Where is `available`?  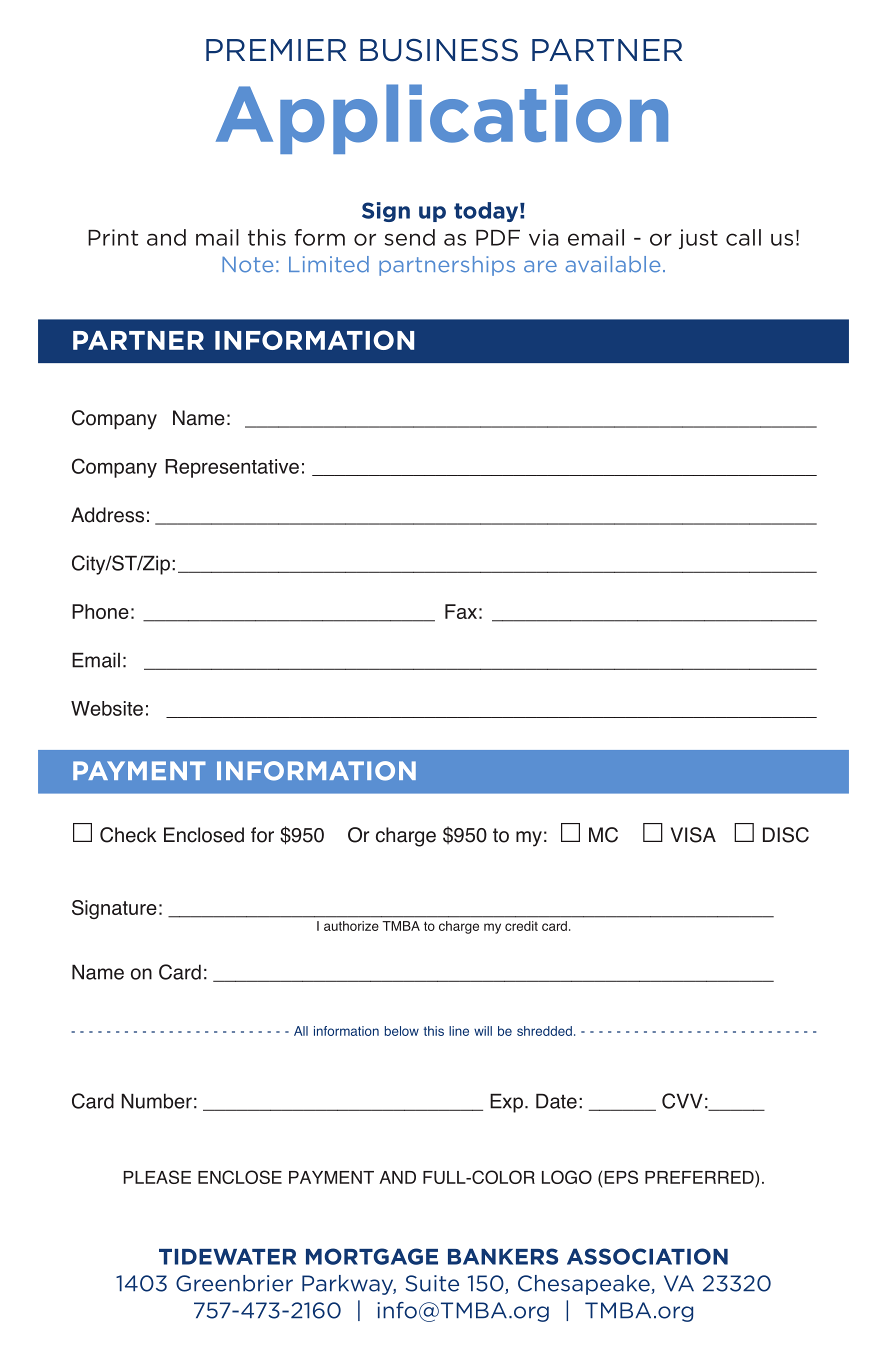 available is located at coordinates (613, 264).
